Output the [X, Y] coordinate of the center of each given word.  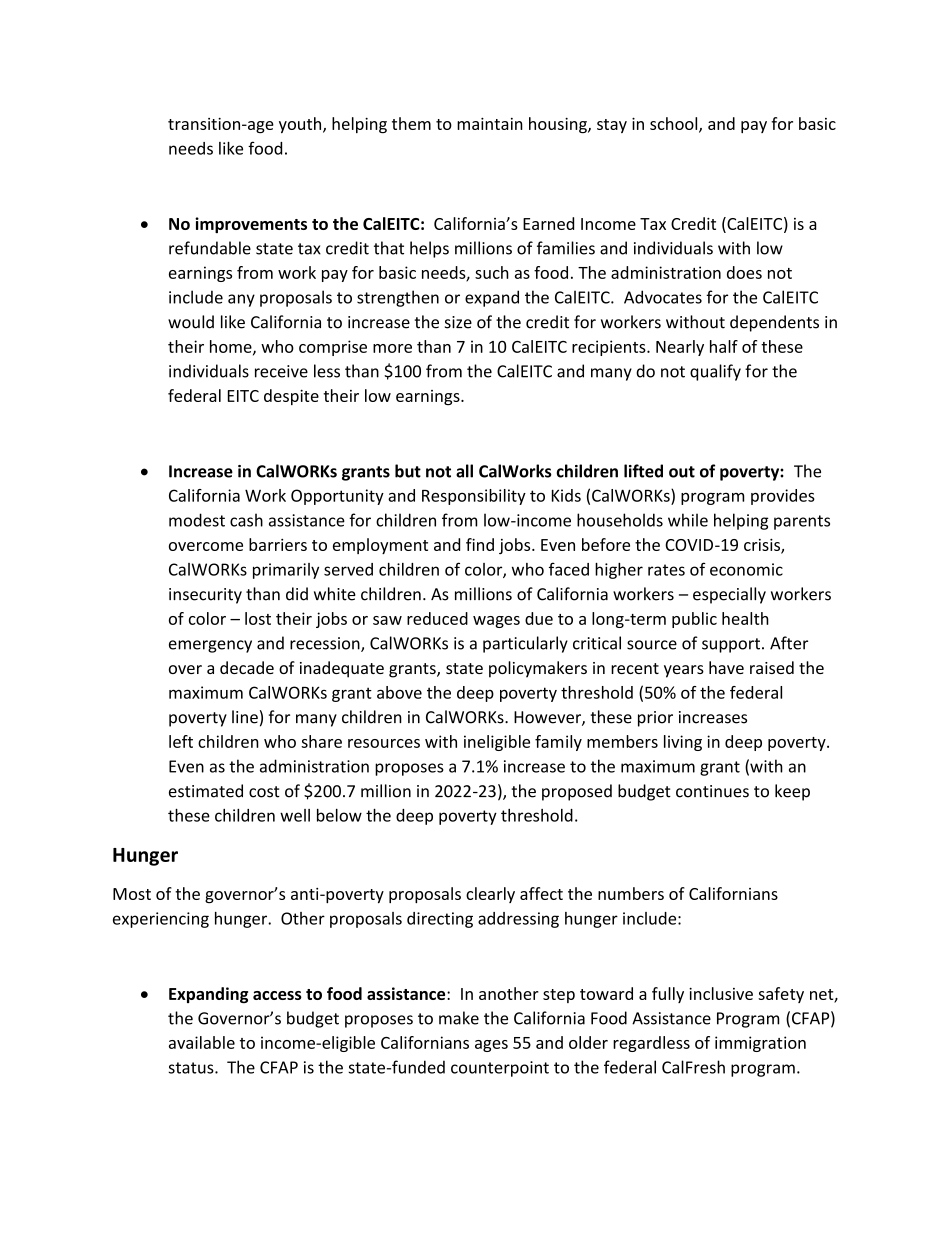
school [675, 124]
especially [729, 595]
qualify [715, 372]
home [232, 347]
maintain [490, 123]
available [202, 1042]
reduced [437, 618]
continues [712, 791]
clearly [490, 895]
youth [301, 125]
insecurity [205, 596]
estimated [206, 791]
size [458, 322]
